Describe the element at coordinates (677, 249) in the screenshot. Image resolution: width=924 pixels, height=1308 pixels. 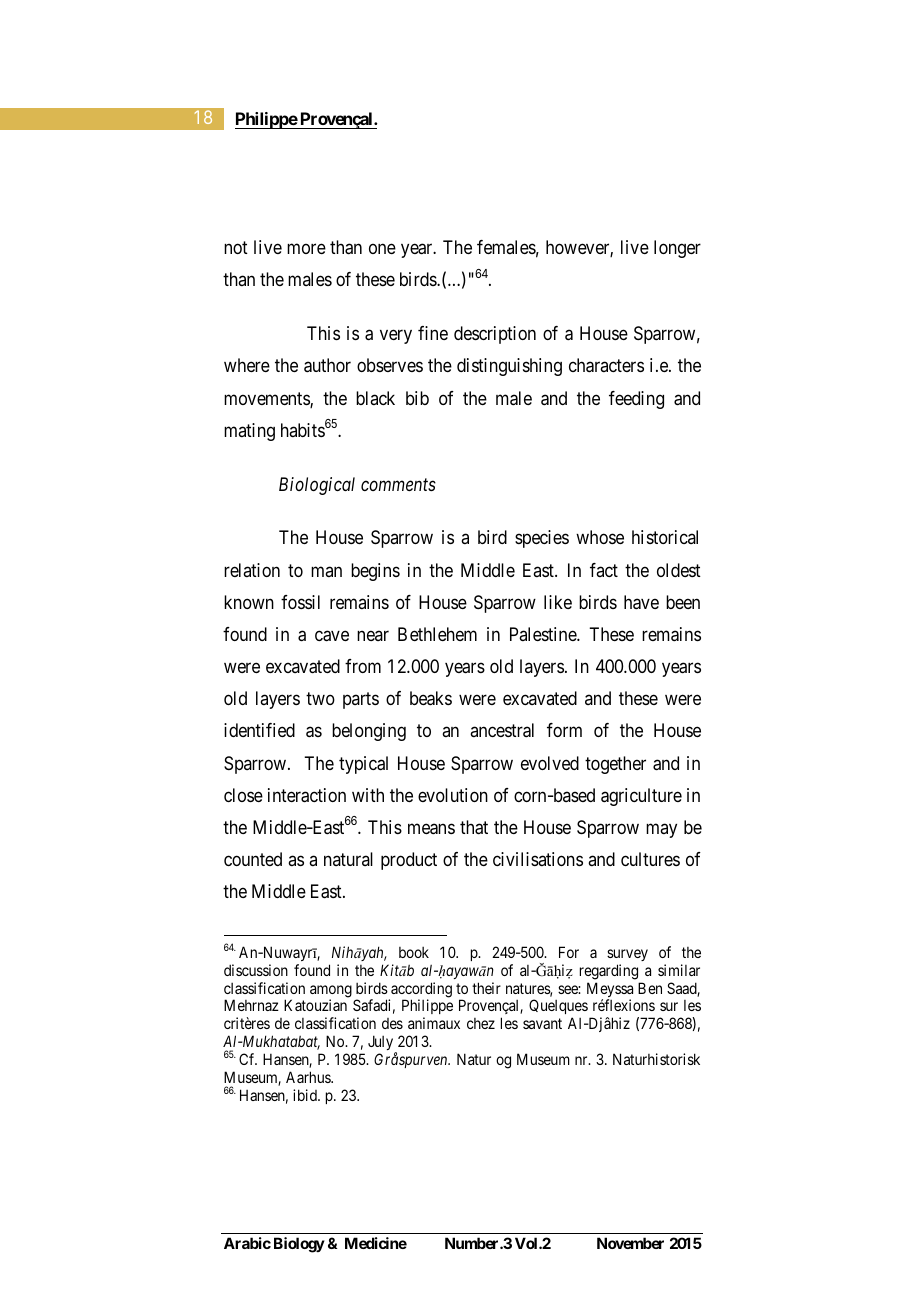
I see `longer` at that location.
